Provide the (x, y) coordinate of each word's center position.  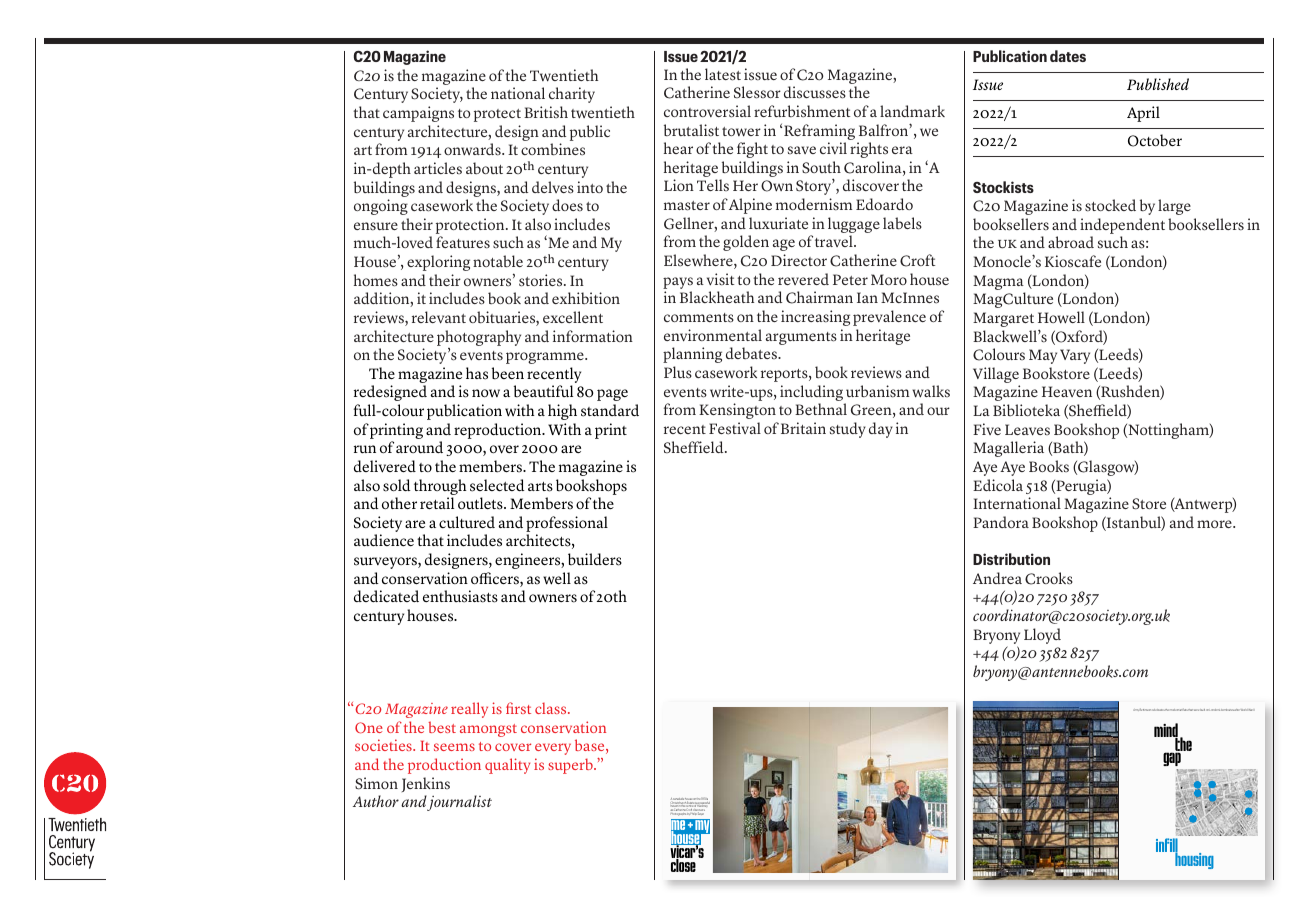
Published (1158, 84)
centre (690, 806)
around (419, 447)
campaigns (418, 114)
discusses (815, 92)
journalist (459, 803)
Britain (803, 428)
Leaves (1027, 430)
